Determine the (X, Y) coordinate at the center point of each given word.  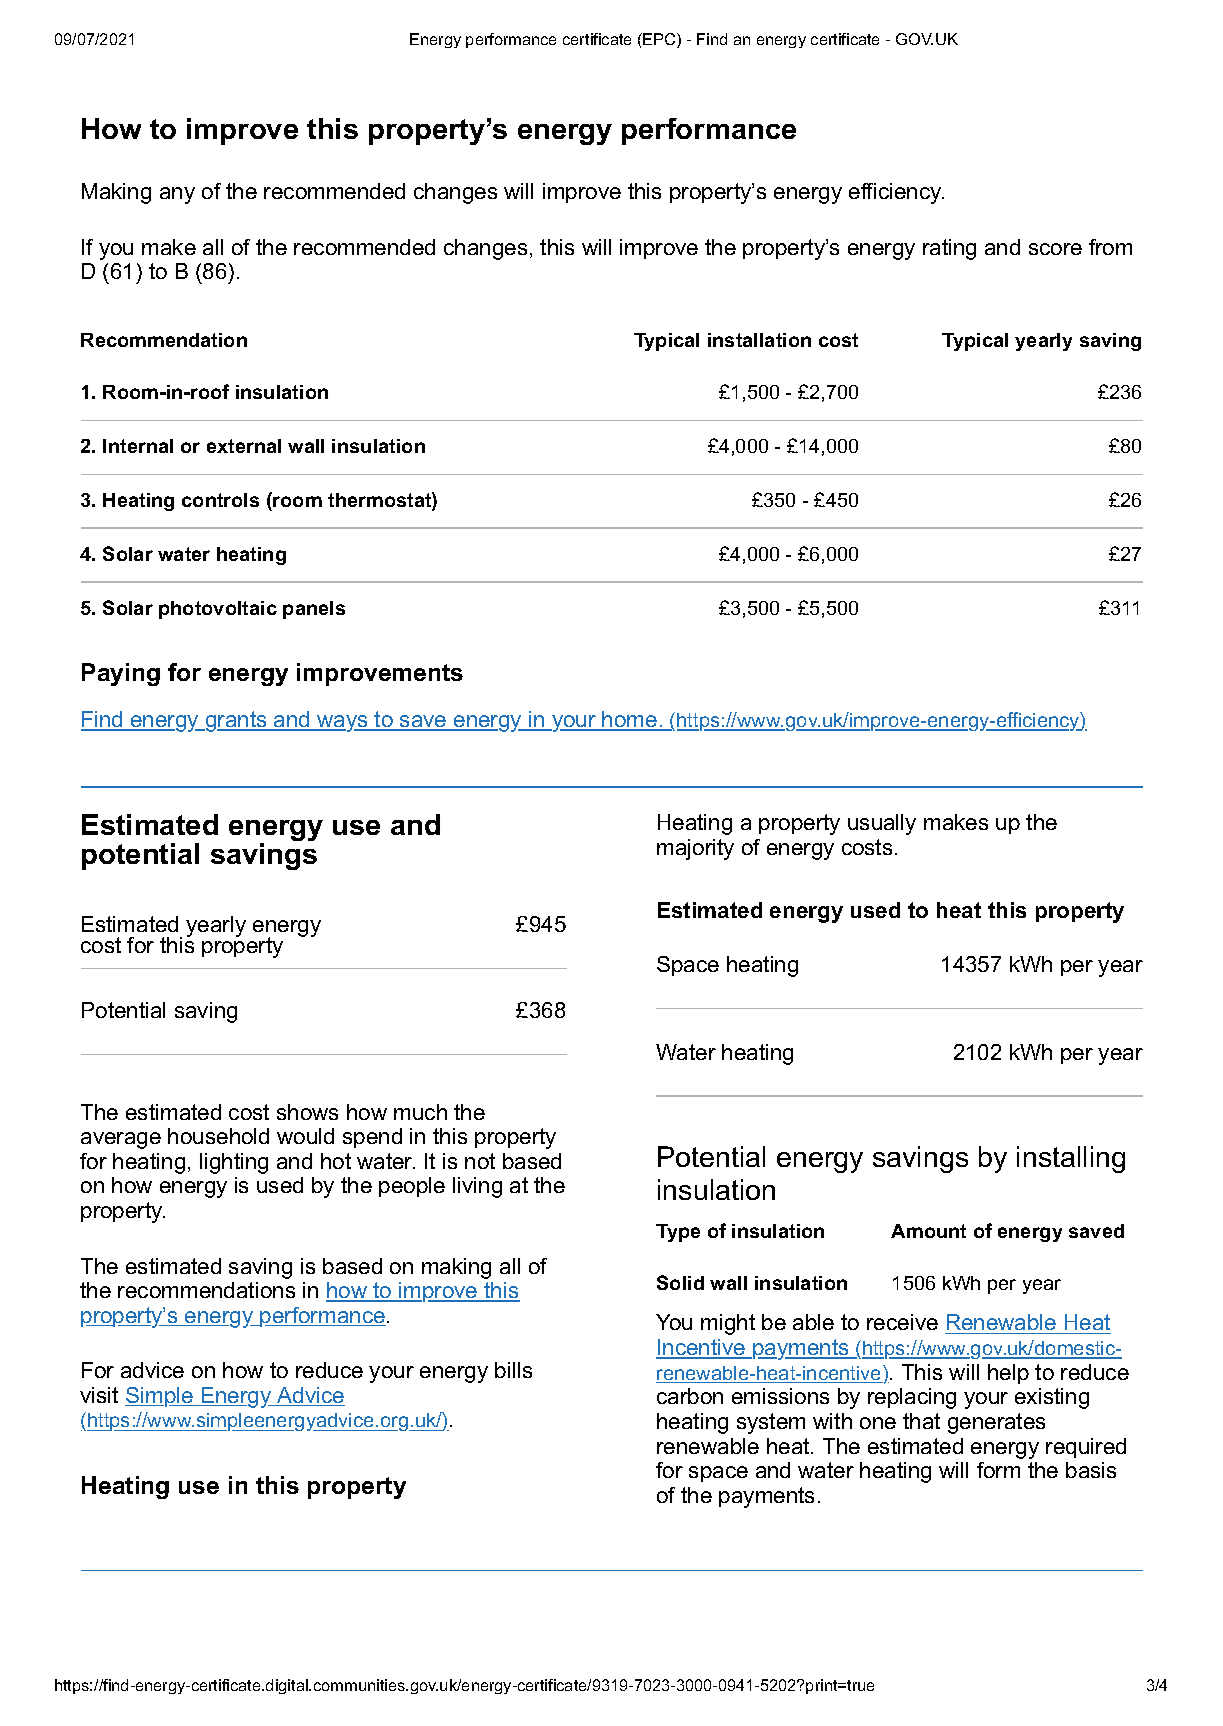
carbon (690, 1396)
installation (759, 340)
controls (220, 500)
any (177, 195)
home (630, 720)
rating (949, 249)
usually (882, 824)
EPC (660, 40)
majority (695, 849)
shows (307, 1112)
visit (99, 1395)
